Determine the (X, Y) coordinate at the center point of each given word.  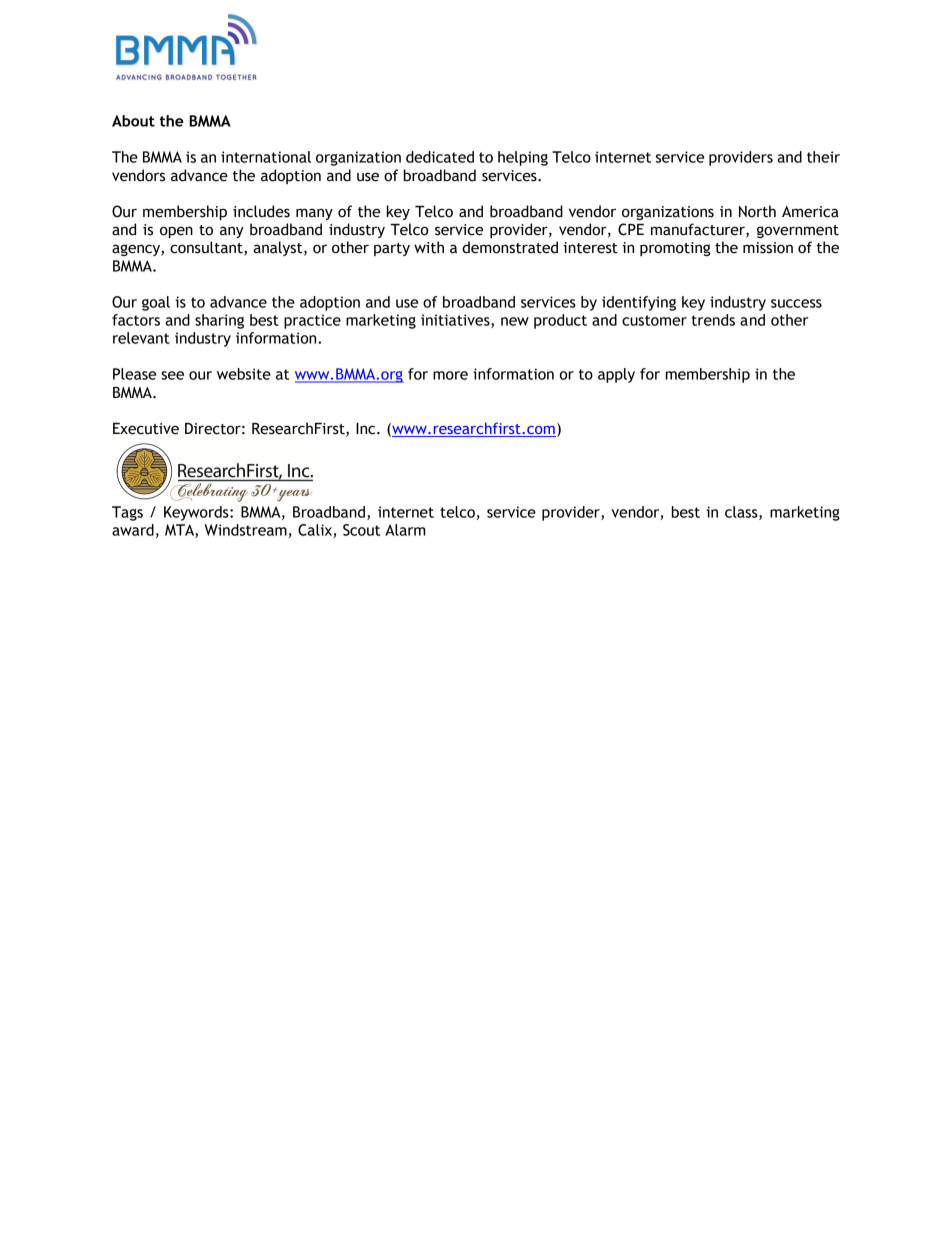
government (798, 231)
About (133, 121)
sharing (219, 321)
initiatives (456, 321)
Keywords (197, 513)
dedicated (440, 157)
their (823, 157)
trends (713, 320)
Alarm (405, 530)
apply (616, 375)
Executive (146, 429)
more (450, 375)
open (176, 232)
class (742, 513)
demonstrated (510, 247)
